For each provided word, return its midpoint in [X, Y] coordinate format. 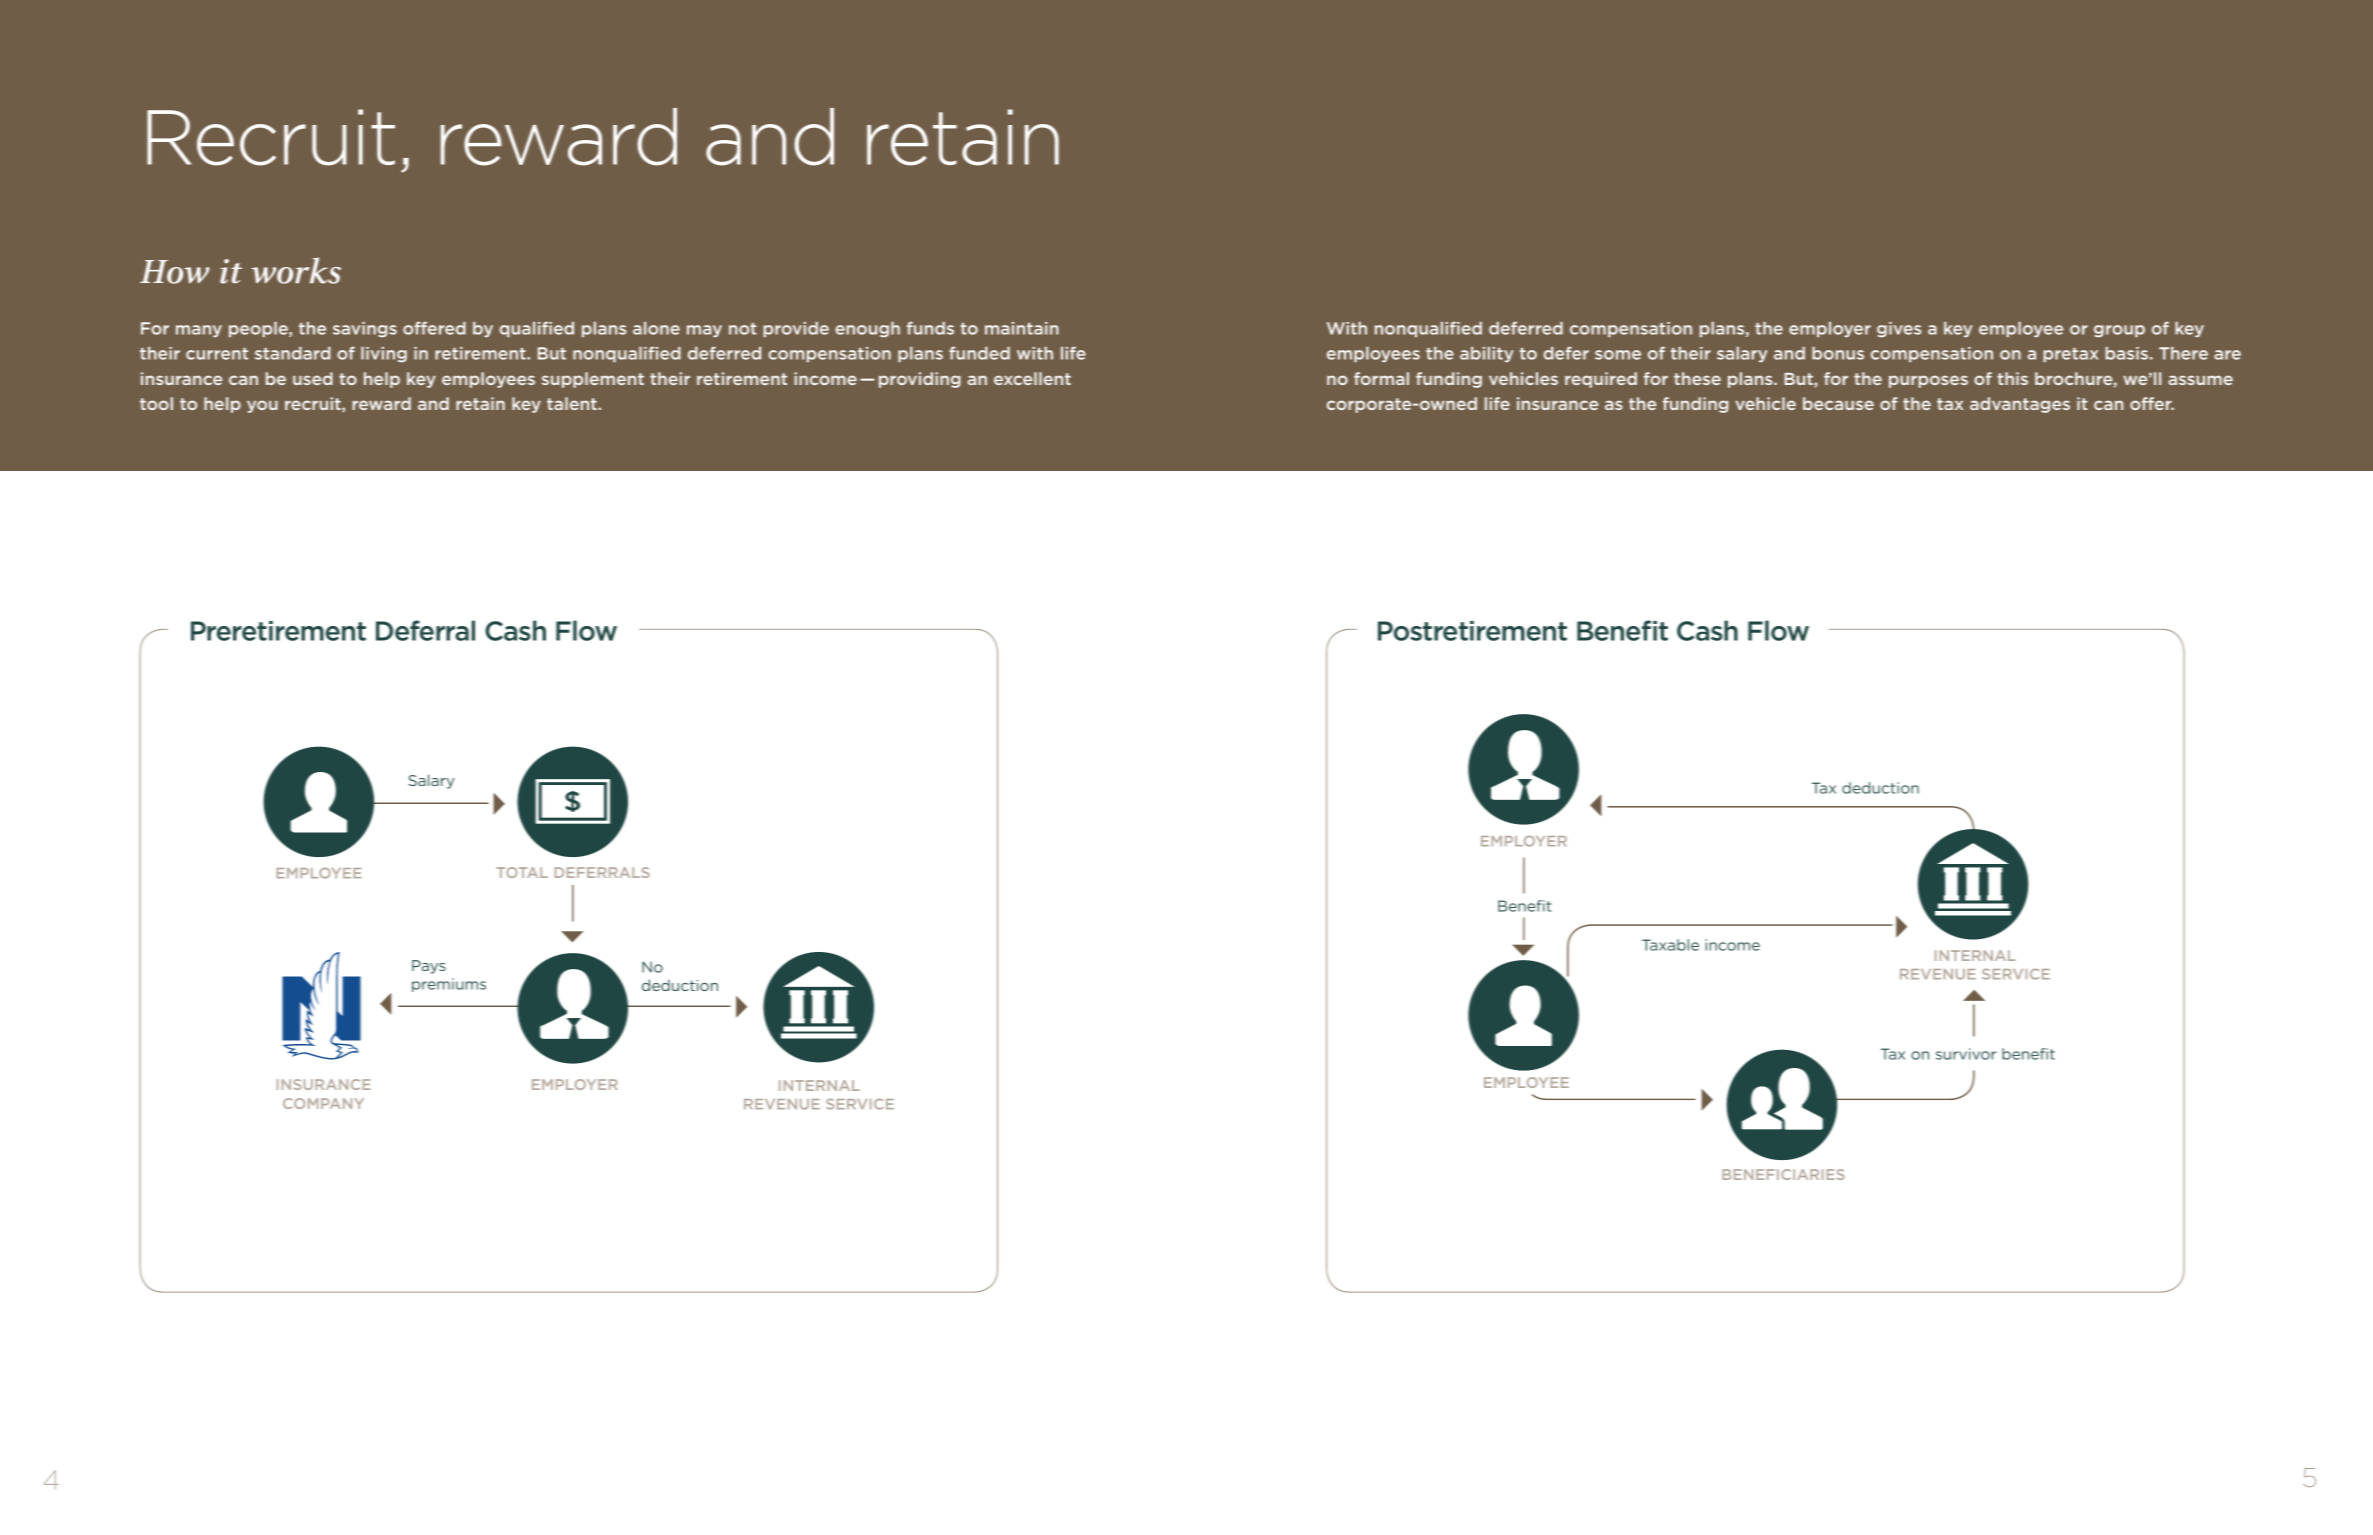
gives [1899, 330]
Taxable [1670, 945]
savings [365, 330]
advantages [2020, 405]
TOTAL [522, 872]
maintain [1022, 328]
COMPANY [323, 1103]
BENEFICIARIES [1783, 1174]
